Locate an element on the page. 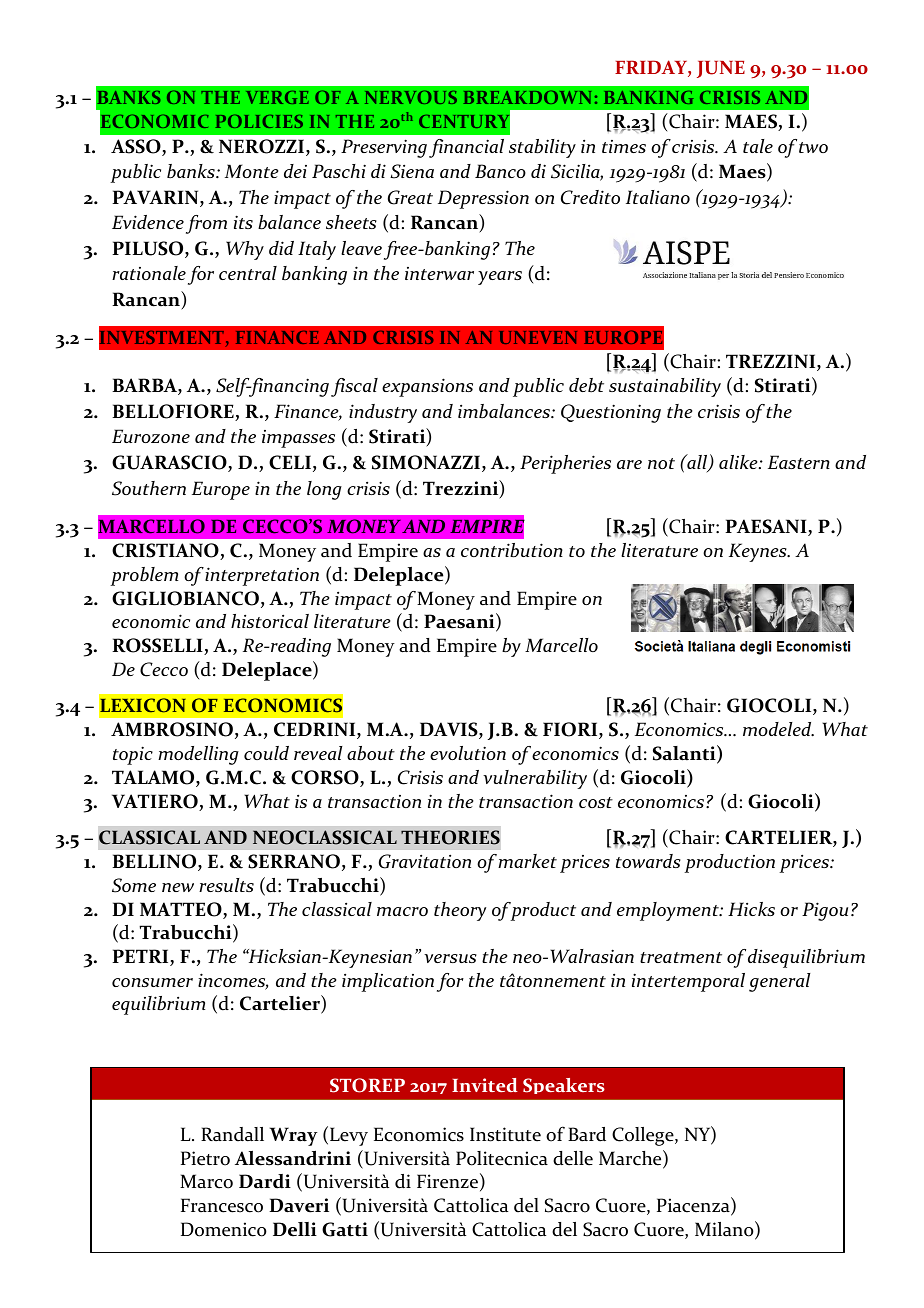 The height and width of the document is (1308, 924). historical is located at coordinates (270, 621).
